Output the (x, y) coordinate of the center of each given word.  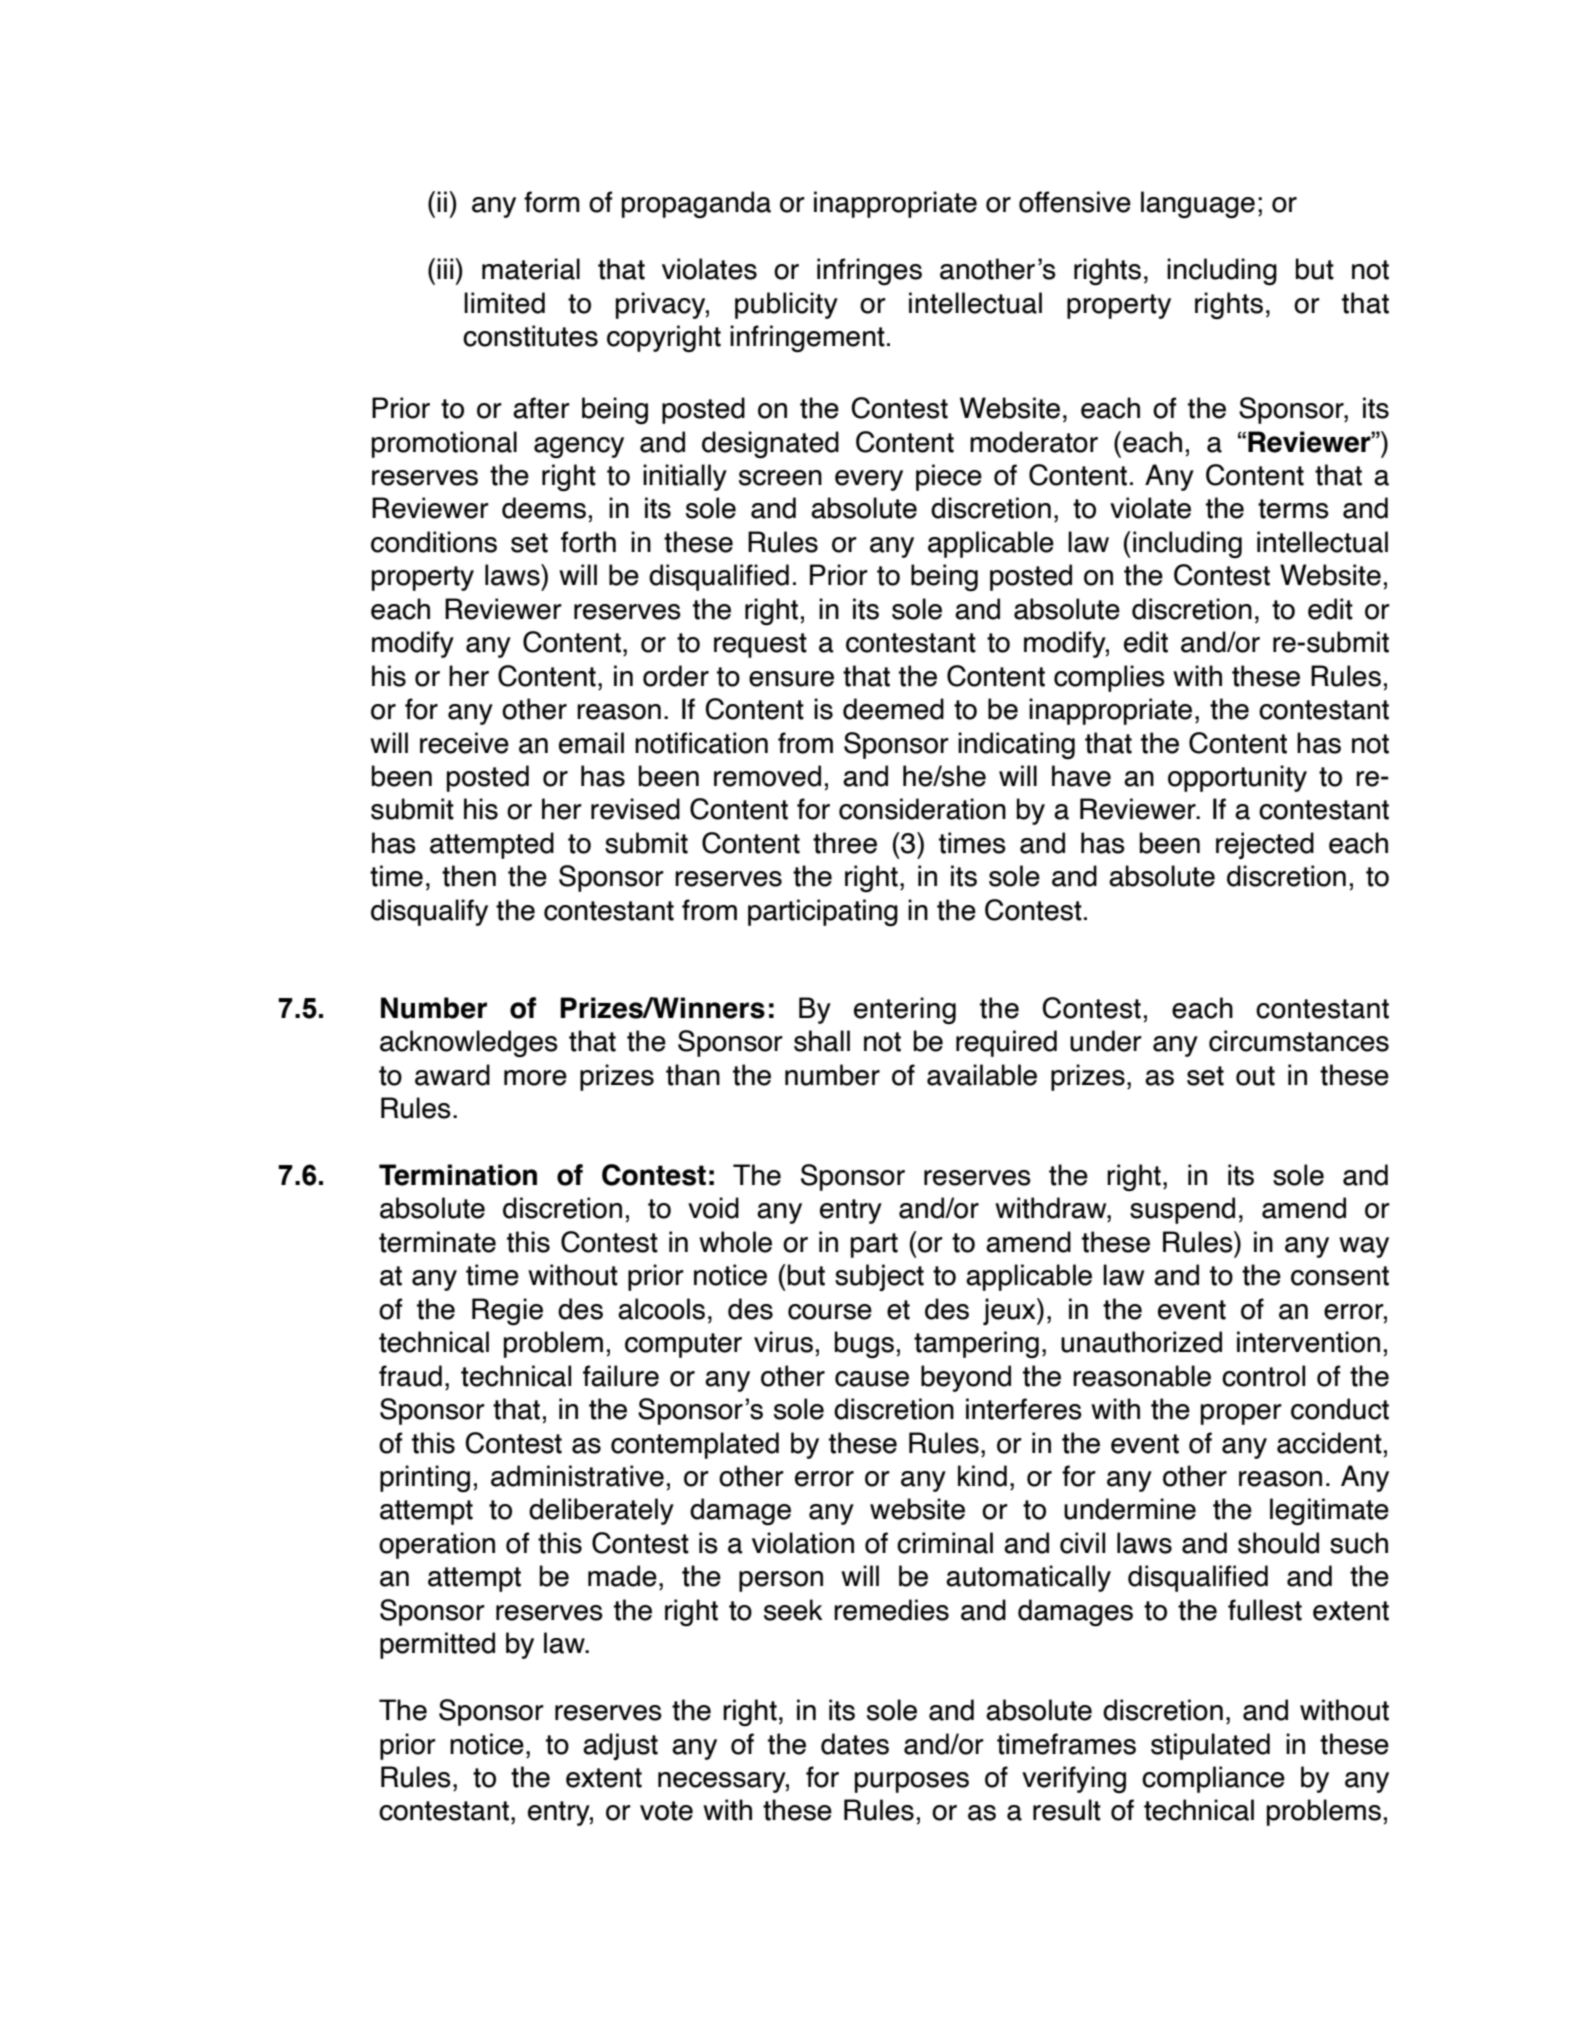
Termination (458, 1175)
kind (982, 1476)
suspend (1182, 1210)
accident (1329, 1443)
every (869, 480)
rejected (1265, 845)
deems (544, 508)
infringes (869, 272)
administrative (577, 1476)
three (845, 843)
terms (1293, 509)
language (1198, 205)
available (982, 1075)
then (469, 876)
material (531, 269)
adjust (620, 1746)
